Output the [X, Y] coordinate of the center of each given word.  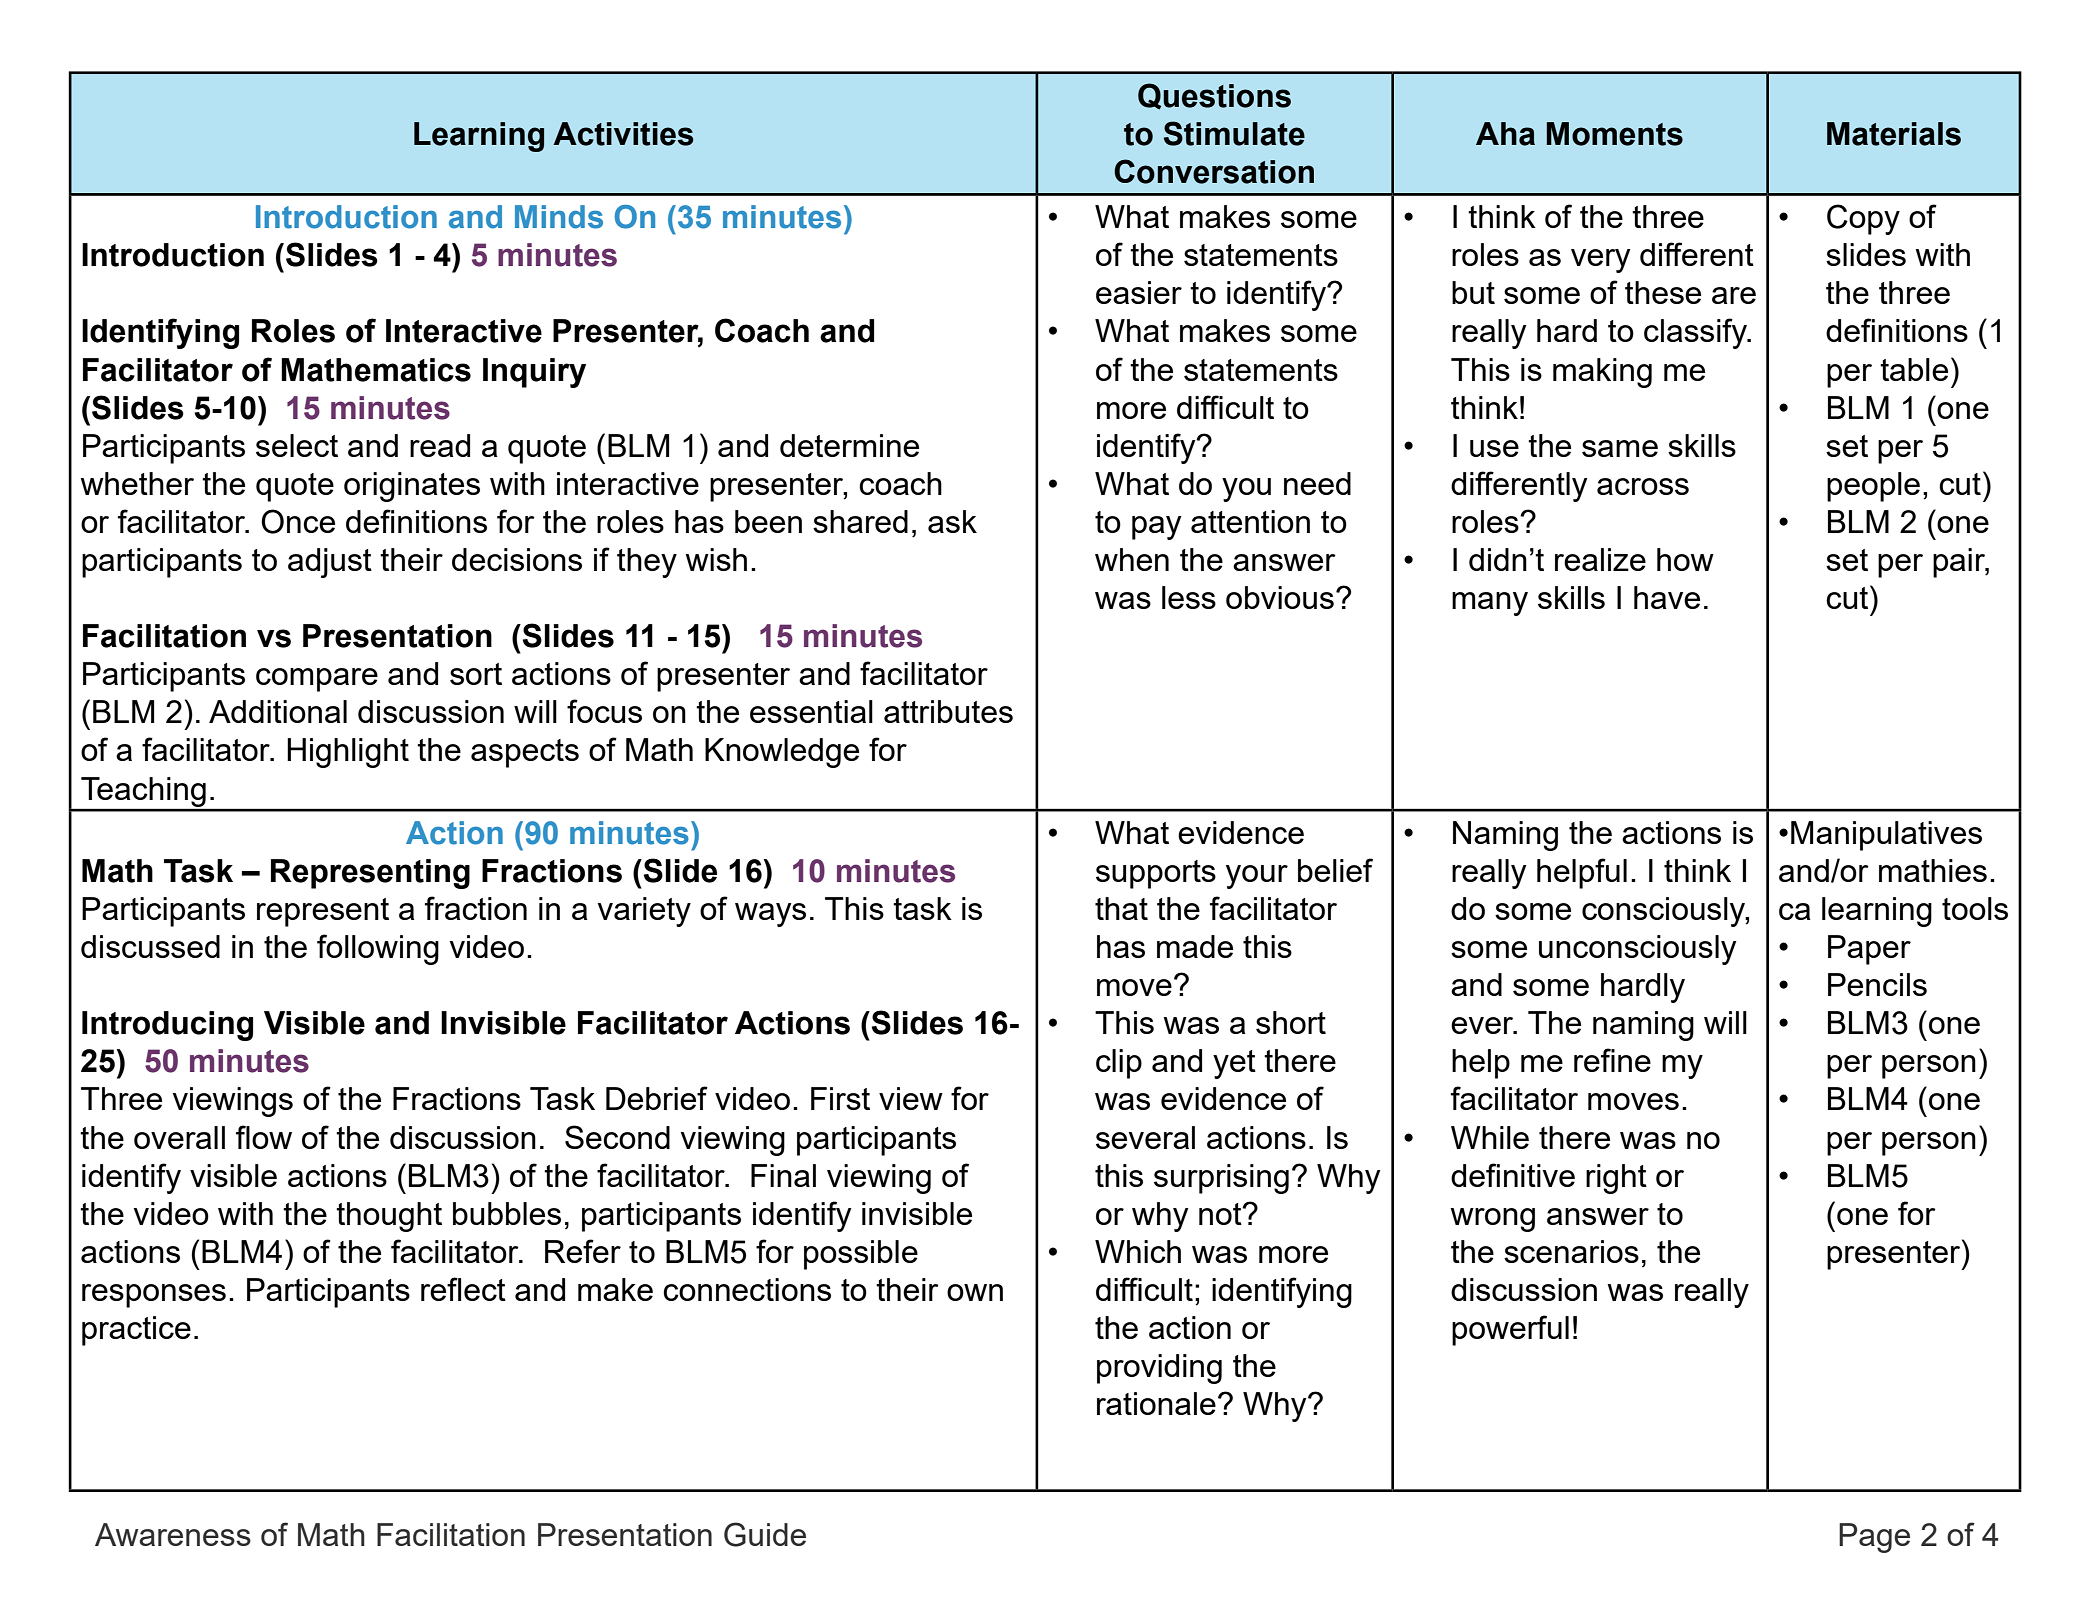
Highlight [348, 753]
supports [1156, 874]
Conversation [1214, 171]
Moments [1615, 134]
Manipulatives [1886, 836]
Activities [623, 134]
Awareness [173, 1534]
